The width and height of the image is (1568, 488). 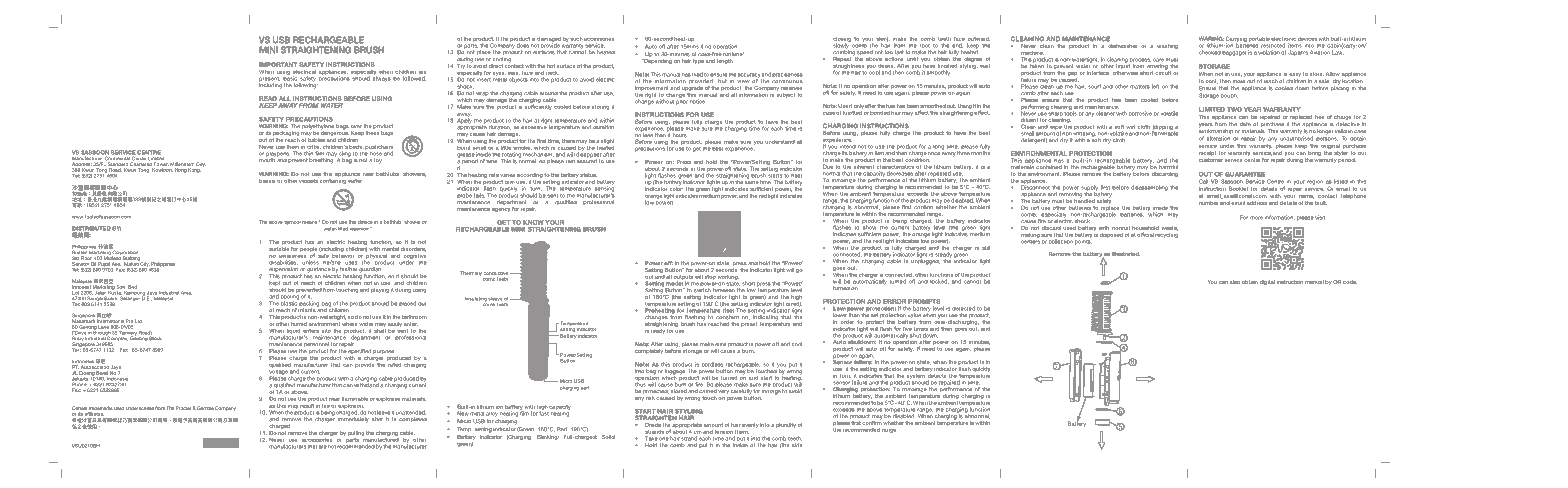 What do you see at coordinates (1235, 282) in the image?
I see `also` at bounding box center [1235, 282].
